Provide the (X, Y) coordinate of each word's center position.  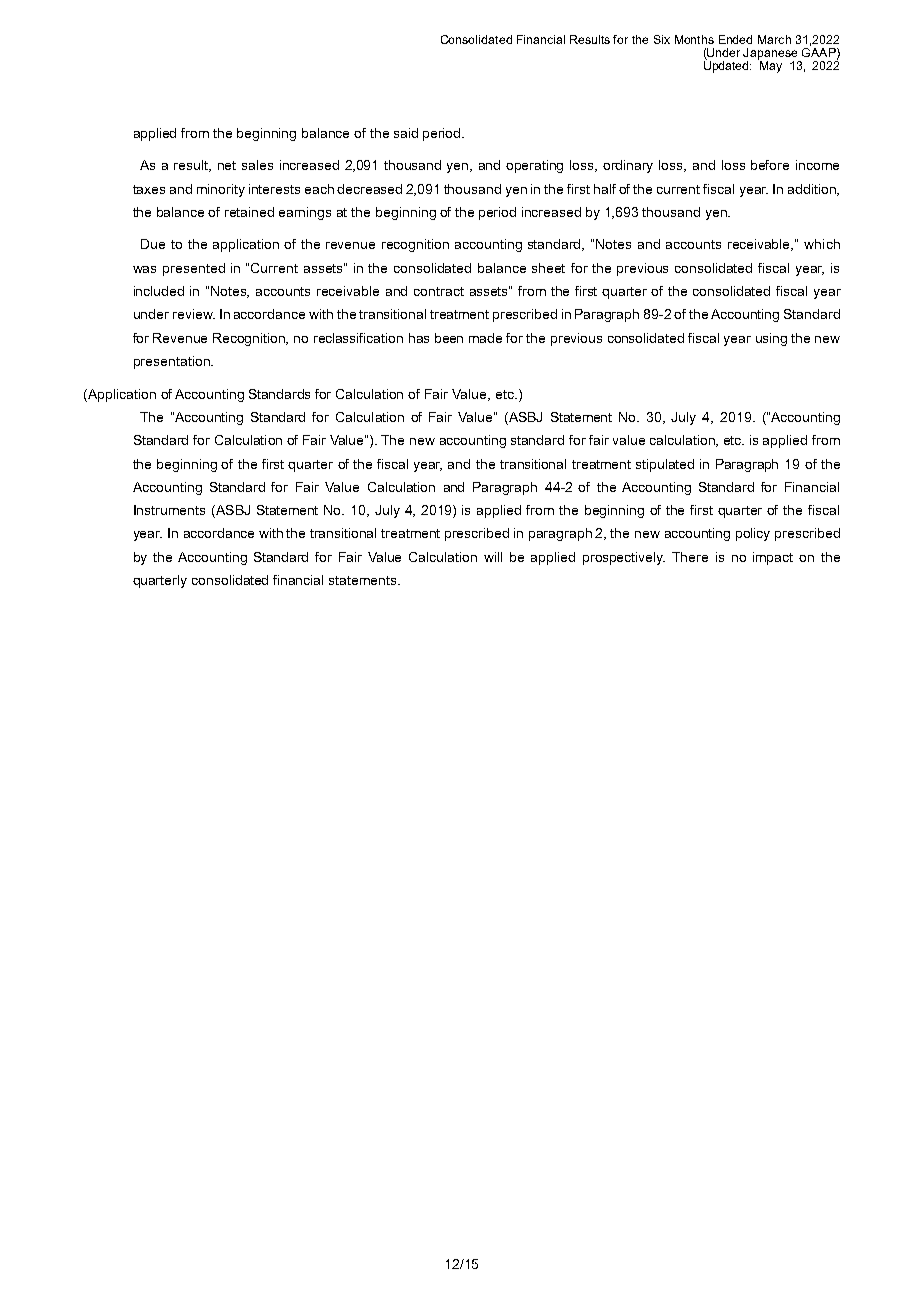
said (406, 133)
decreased (369, 189)
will (493, 557)
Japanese (771, 55)
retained (249, 212)
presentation (173, 362)
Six (662, 39)
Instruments (169, 510)
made (485, 338)
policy (753, 534)
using (771, 339)
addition (813, 190)
